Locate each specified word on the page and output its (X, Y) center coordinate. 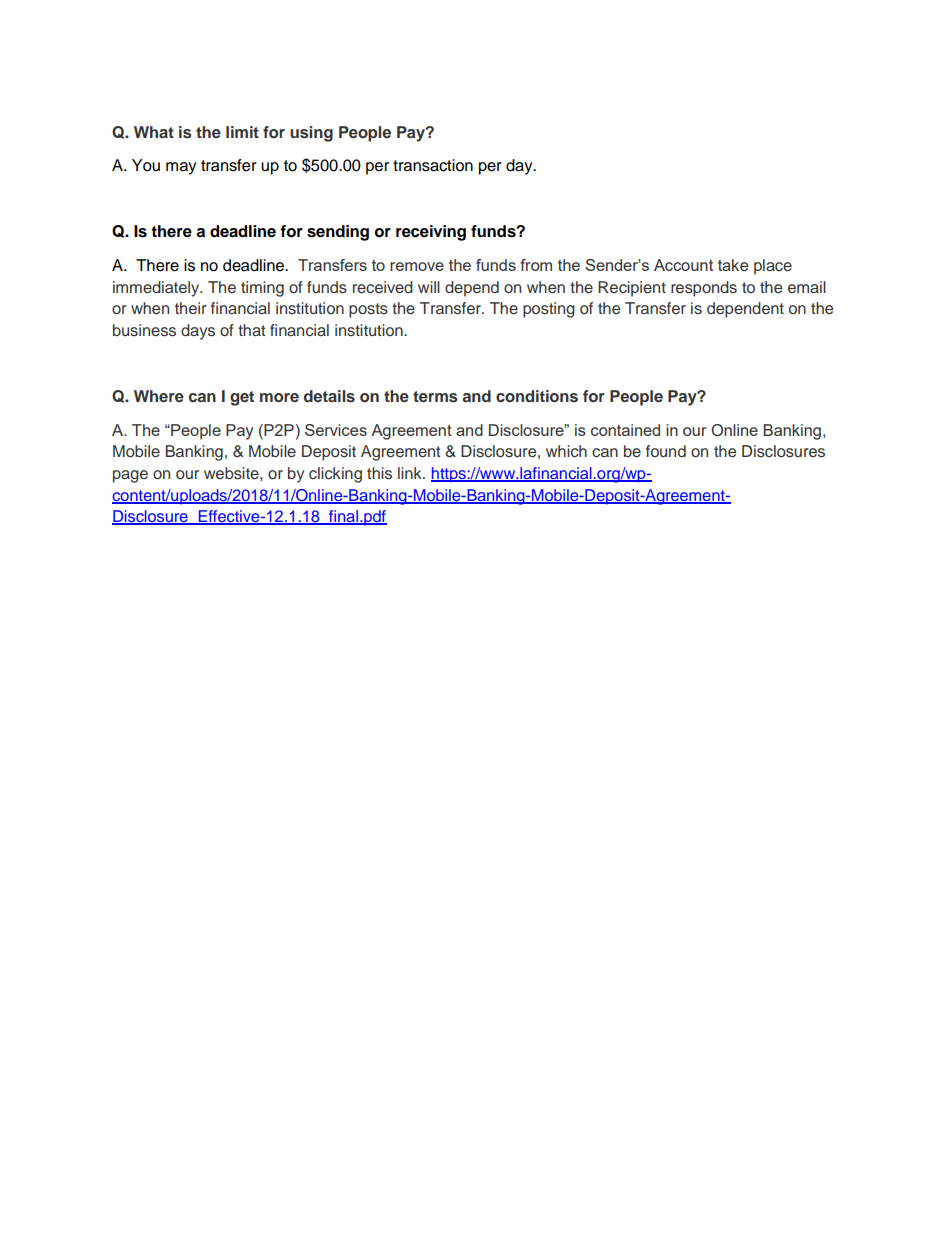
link (411, 473)
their (191, 308)
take (733, 265)
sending (338, 233)
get (242, 398)
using (311, 134)
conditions (537, 396)
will (429, 287)
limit (242, 132)
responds (704, 289)
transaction (433, 165)
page (130, 476)
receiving (431, 233)
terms (435, 397)
